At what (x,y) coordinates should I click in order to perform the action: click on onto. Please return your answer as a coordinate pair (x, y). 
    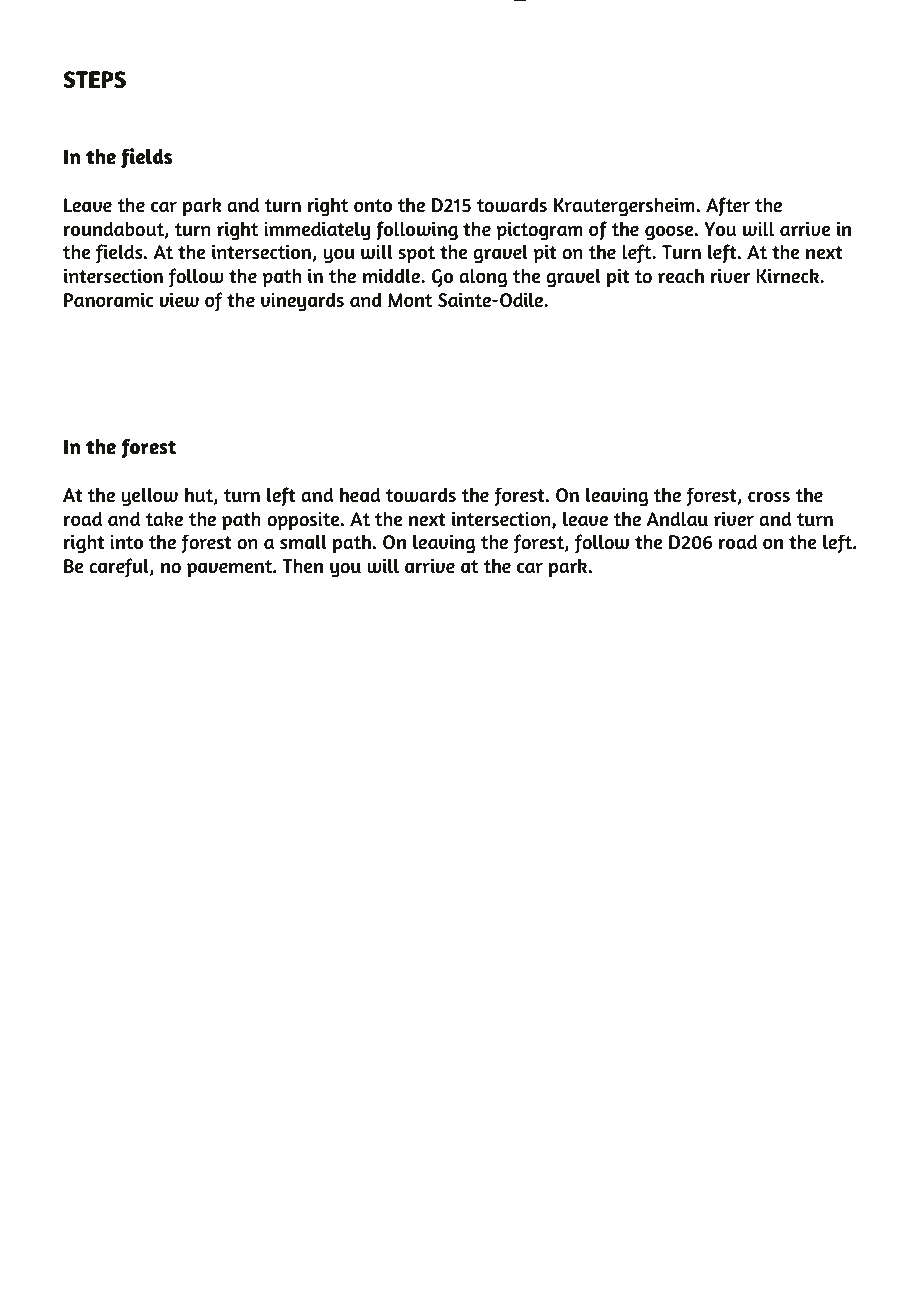
    Looking at the image, I should click on (373, 206).
